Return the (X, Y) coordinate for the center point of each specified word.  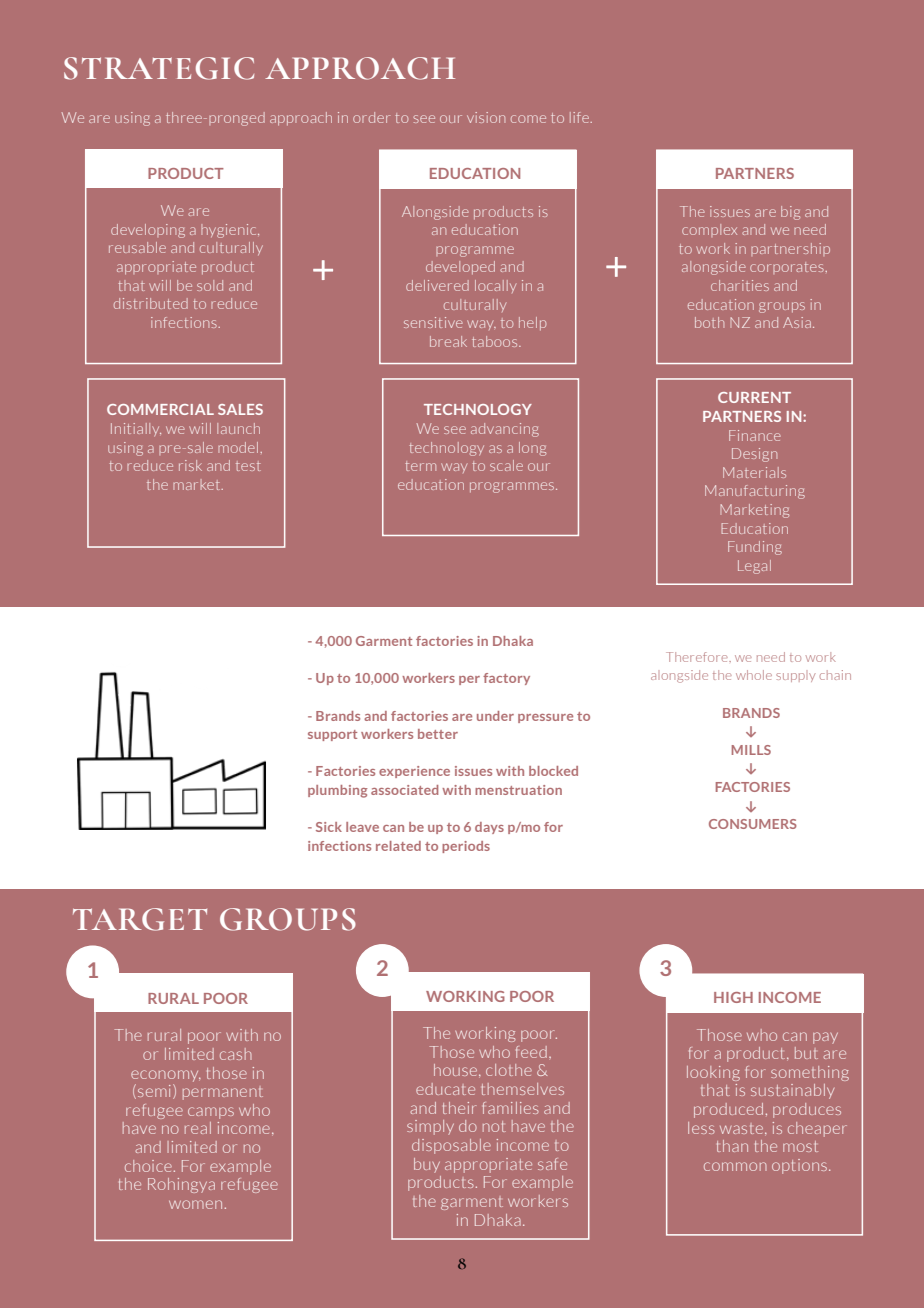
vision (486, 117)
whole (754, 675)
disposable (451, 1146)
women (195, 1204)
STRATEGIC (159, 68)
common (735, 1166)
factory (506, 679)
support (332, 735)
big (790, 213)
